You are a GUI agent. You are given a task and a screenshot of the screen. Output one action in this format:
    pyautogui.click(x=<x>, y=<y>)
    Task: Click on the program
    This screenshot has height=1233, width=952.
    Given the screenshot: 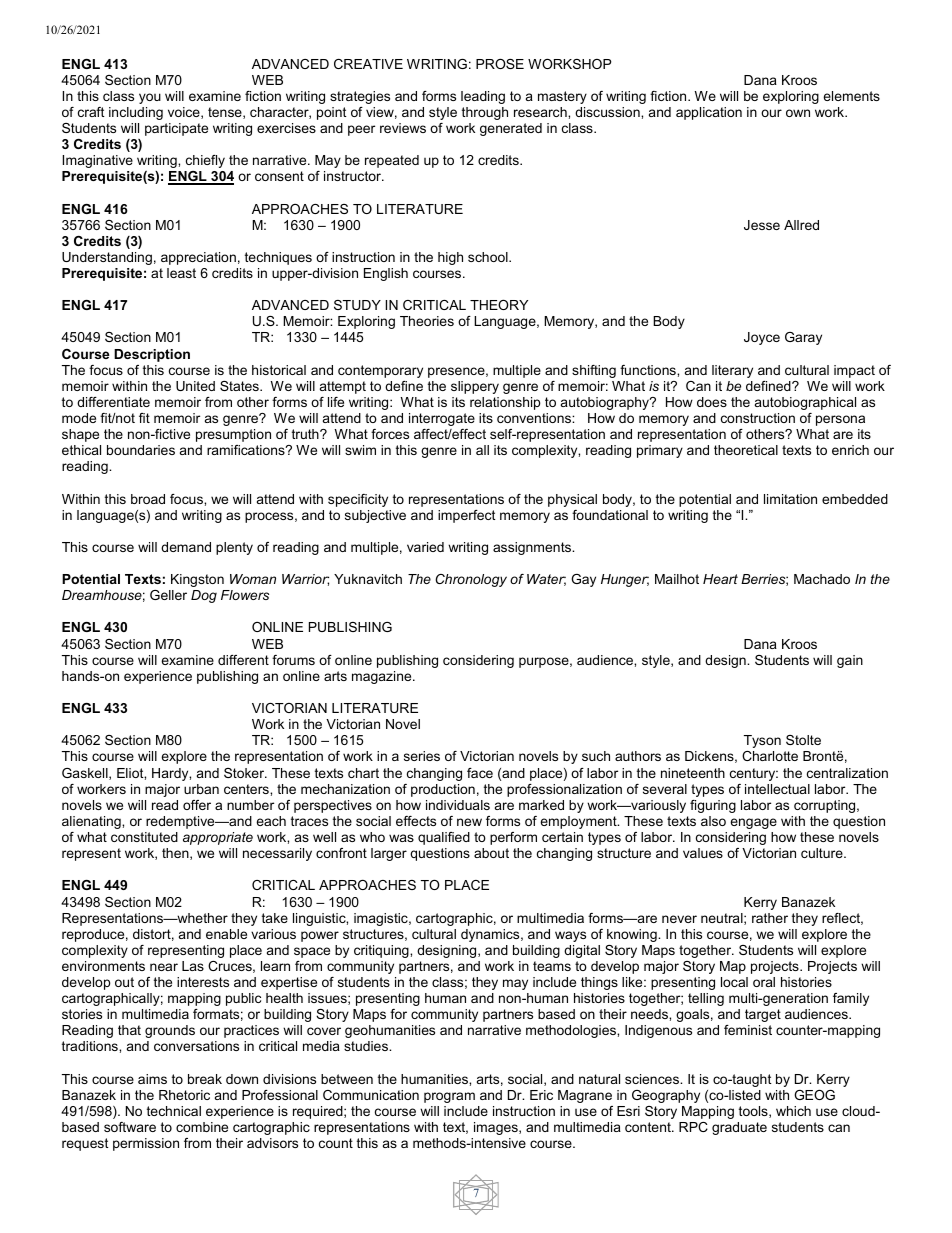 What is the action you would take?
    pyautogui.click(x=449, y=1097)
